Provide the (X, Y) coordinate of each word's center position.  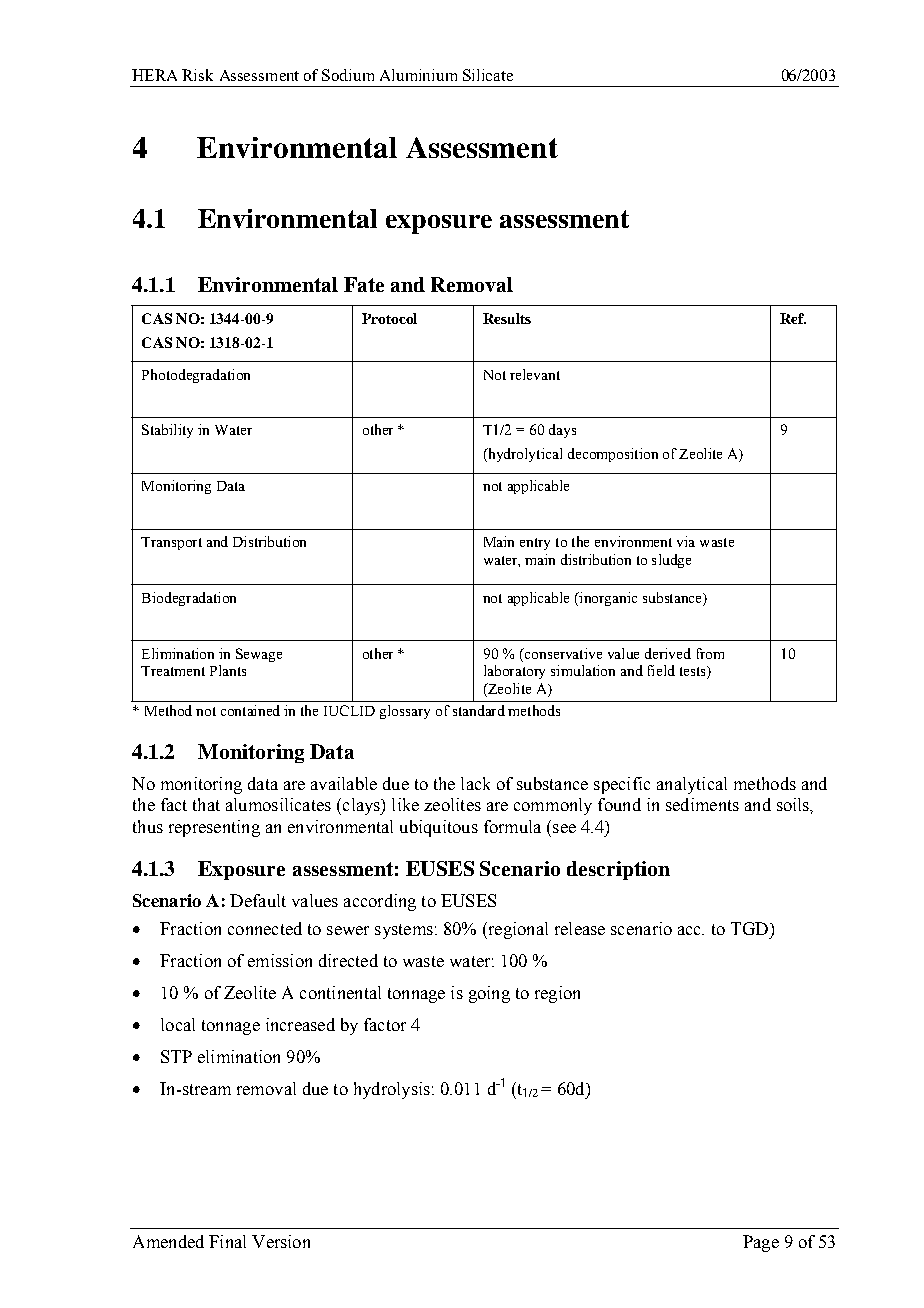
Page (761, 1243)
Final (227, 1241)
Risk (197, 75)
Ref (793, 318)
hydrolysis (392, 1090)
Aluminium (418, 75)
